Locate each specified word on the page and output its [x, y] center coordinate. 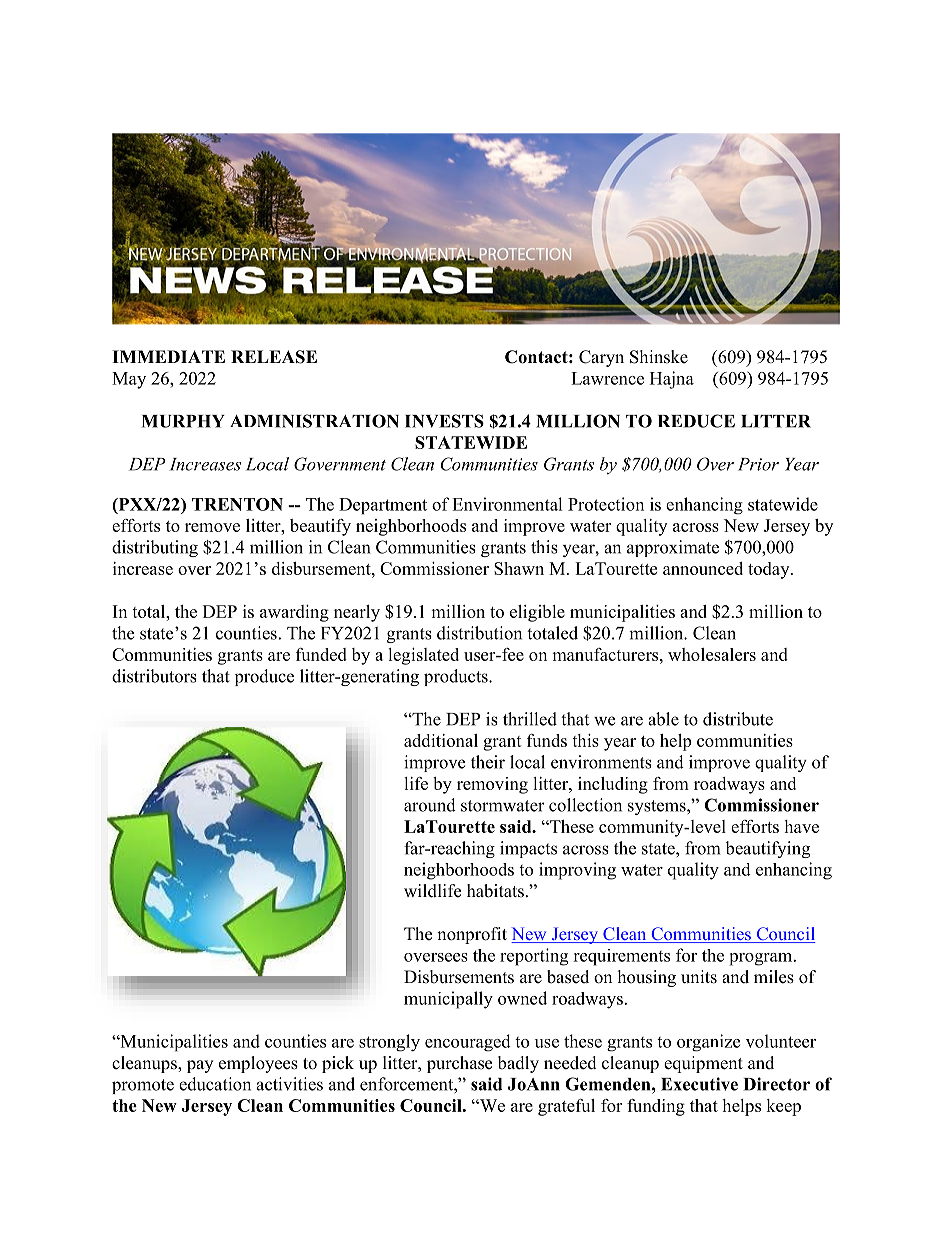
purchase [459, 1064]
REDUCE [696, 421]
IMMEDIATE [168, 356]
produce [264, 677]
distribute [738, 719]
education [215, 1084]
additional [441, 740]
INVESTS [444, 421]
